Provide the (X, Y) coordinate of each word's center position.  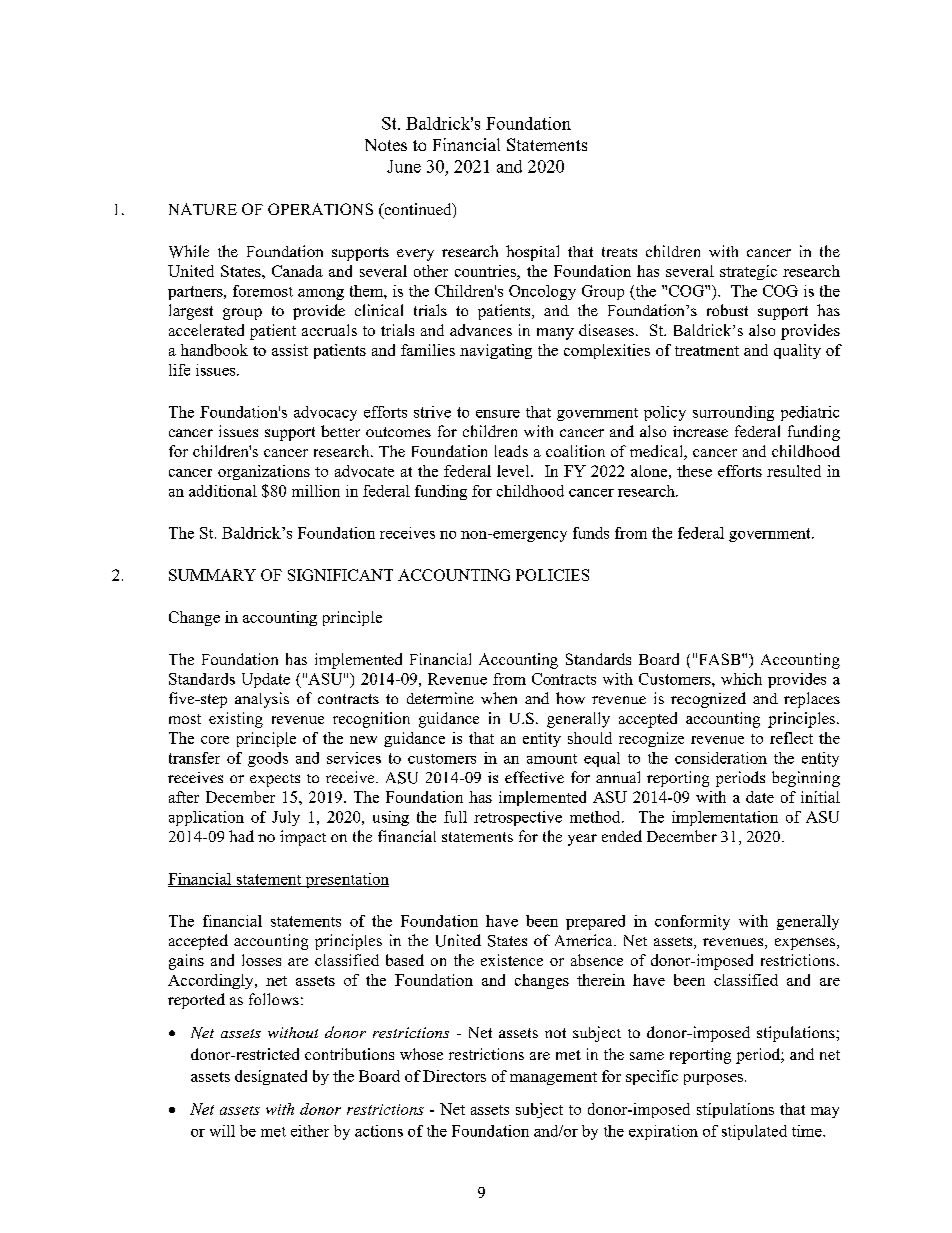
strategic (748, 272)
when (499, 698)
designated (271, 1077)
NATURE (203, 209)
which (741, 679)
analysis (262, 700)
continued (418, 210)
